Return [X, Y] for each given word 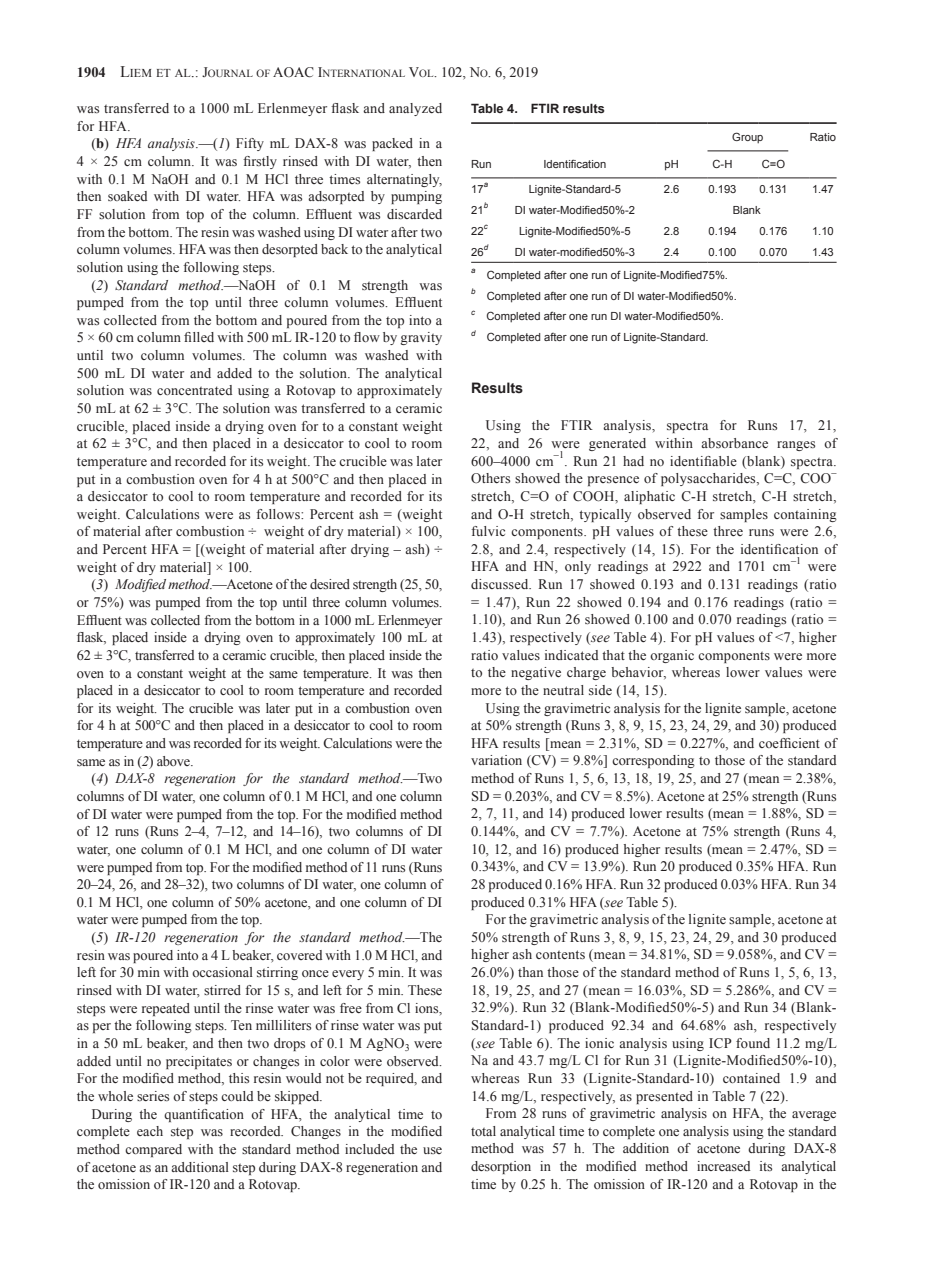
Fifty [250, 144]
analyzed [415, 109]
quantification [204, 1115]
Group [747, 137]
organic [672, 656]
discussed [501, 584]
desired [330, 584]
